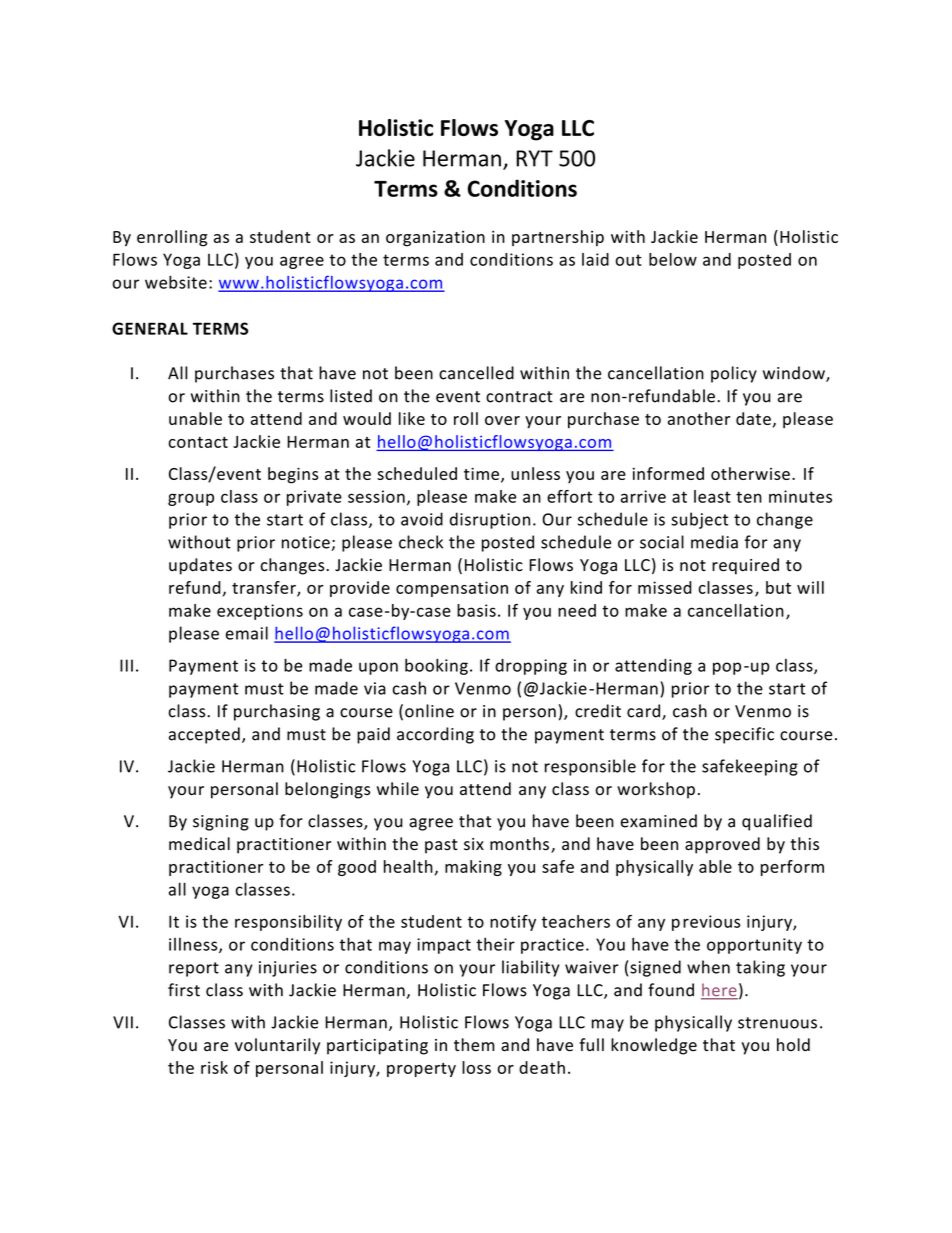  I want to click on medical, so click(199, 844).
